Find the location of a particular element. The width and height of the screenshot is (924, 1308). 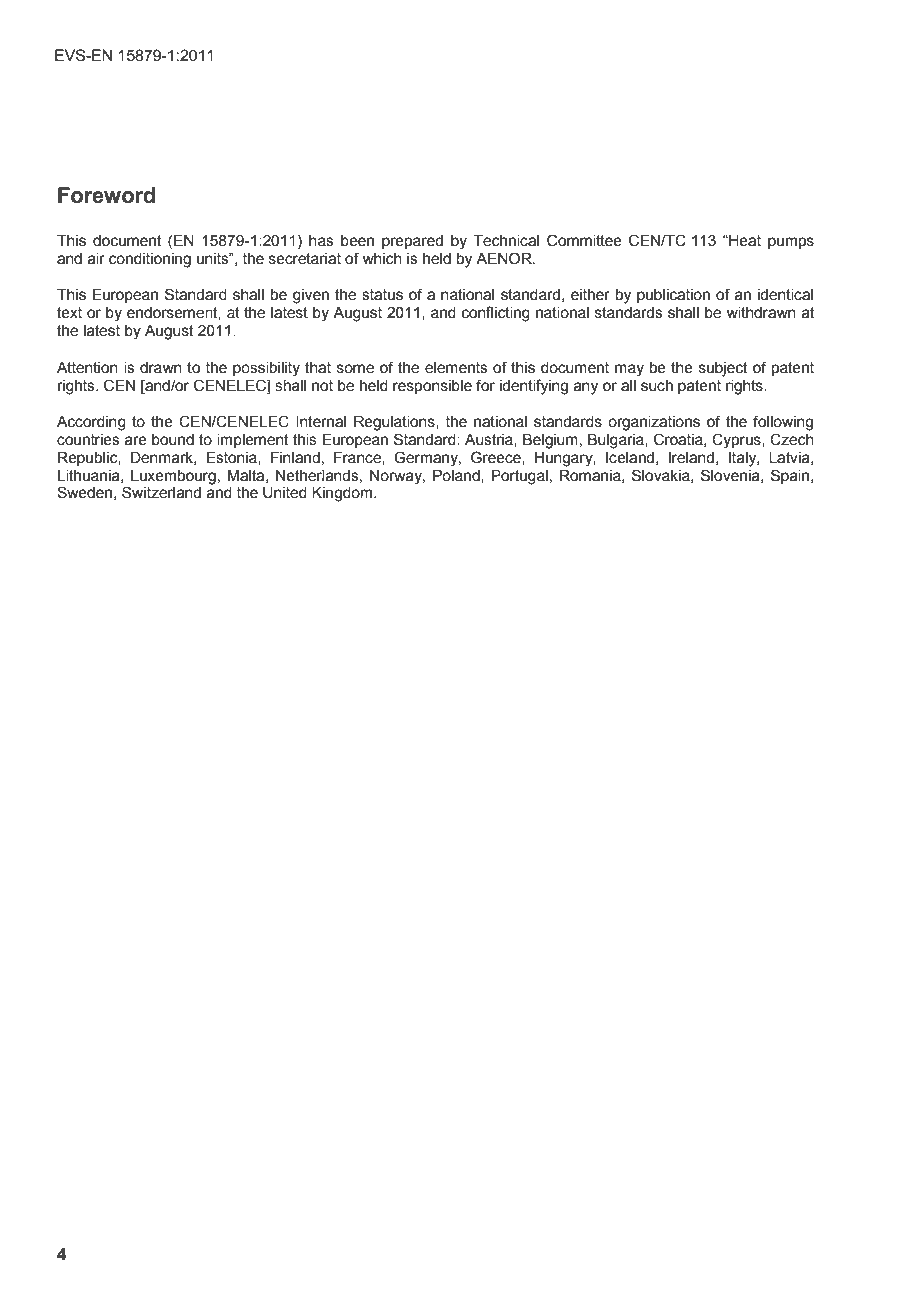

Attention is located at coordinates (87, 368).
